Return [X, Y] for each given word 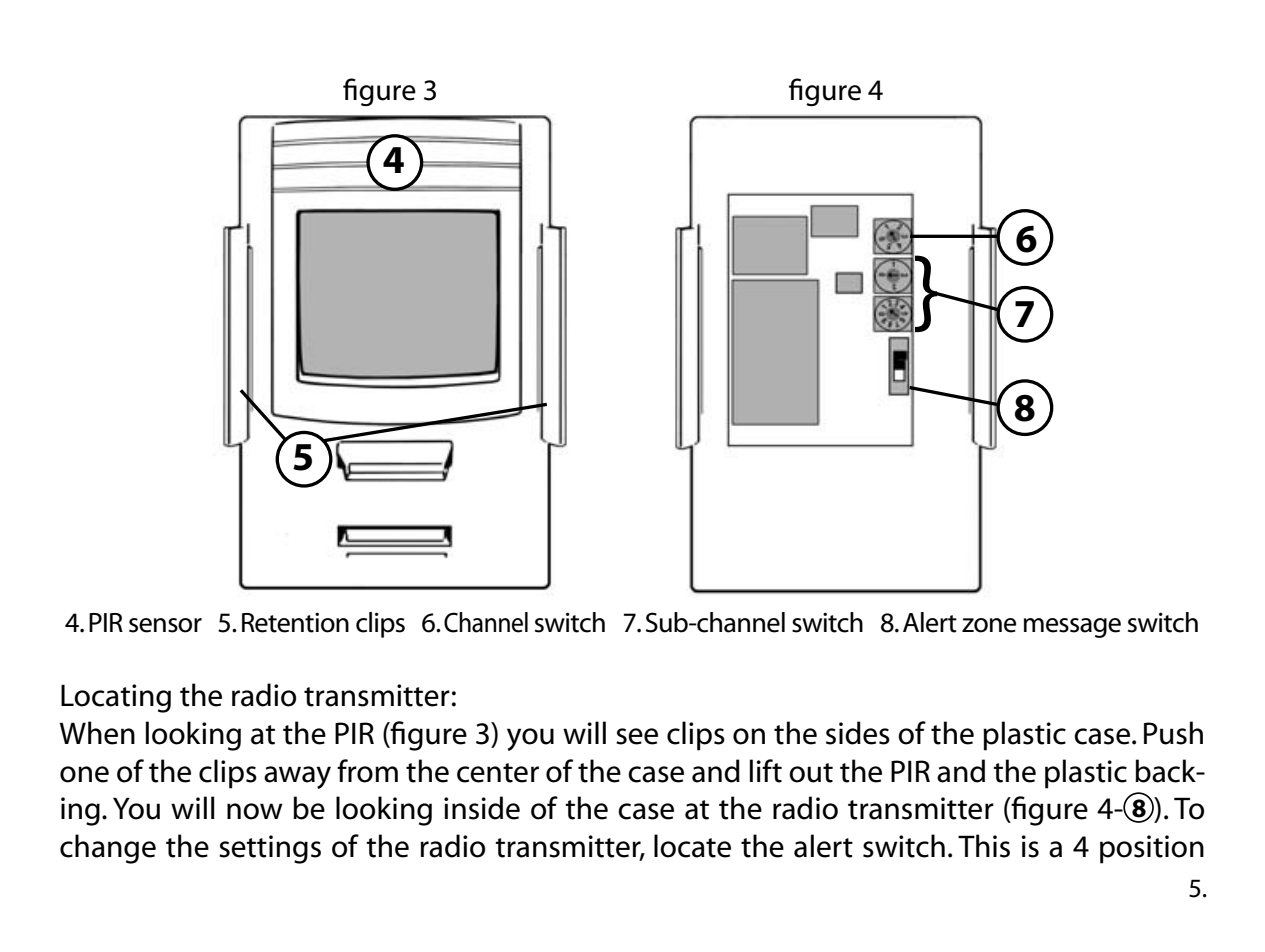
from [367, 771]
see [637, 736]
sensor [165, 625]
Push [1173, 733]
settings [270, 849]
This [984, 846]
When [97, 733]
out [811, 773]
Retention [295, 622]
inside [482, 808]
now [255, 811]
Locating [116, 698]
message [1072, 628]
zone [989, 625]
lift [766, 771]
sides [858, 733]
